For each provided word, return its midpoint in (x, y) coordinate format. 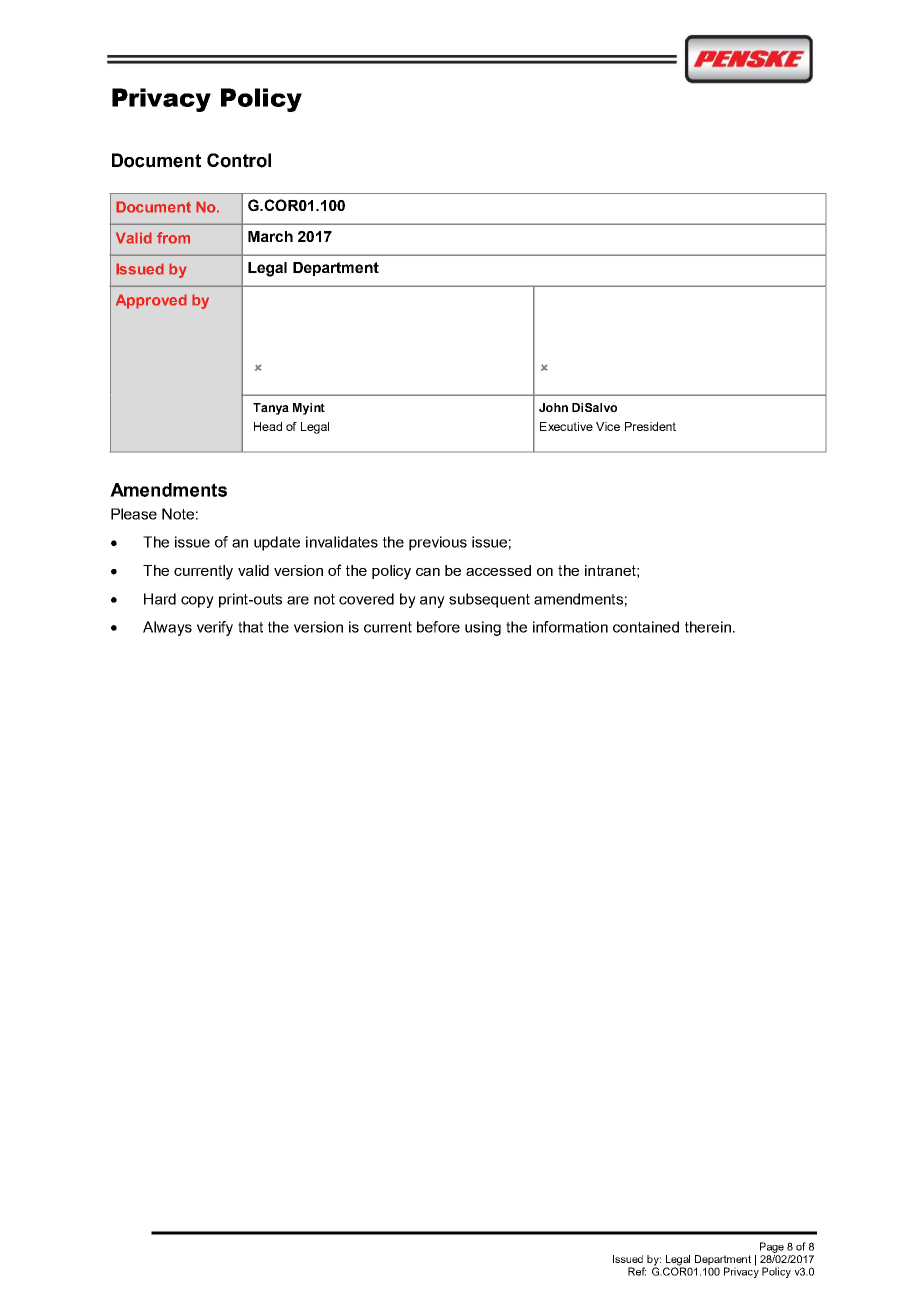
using (483, 628)
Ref (637, 1271)
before (438, 627)
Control (239, 160)
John (553, 407)
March (270, 236)
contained (646, 627)
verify (215, 628)
